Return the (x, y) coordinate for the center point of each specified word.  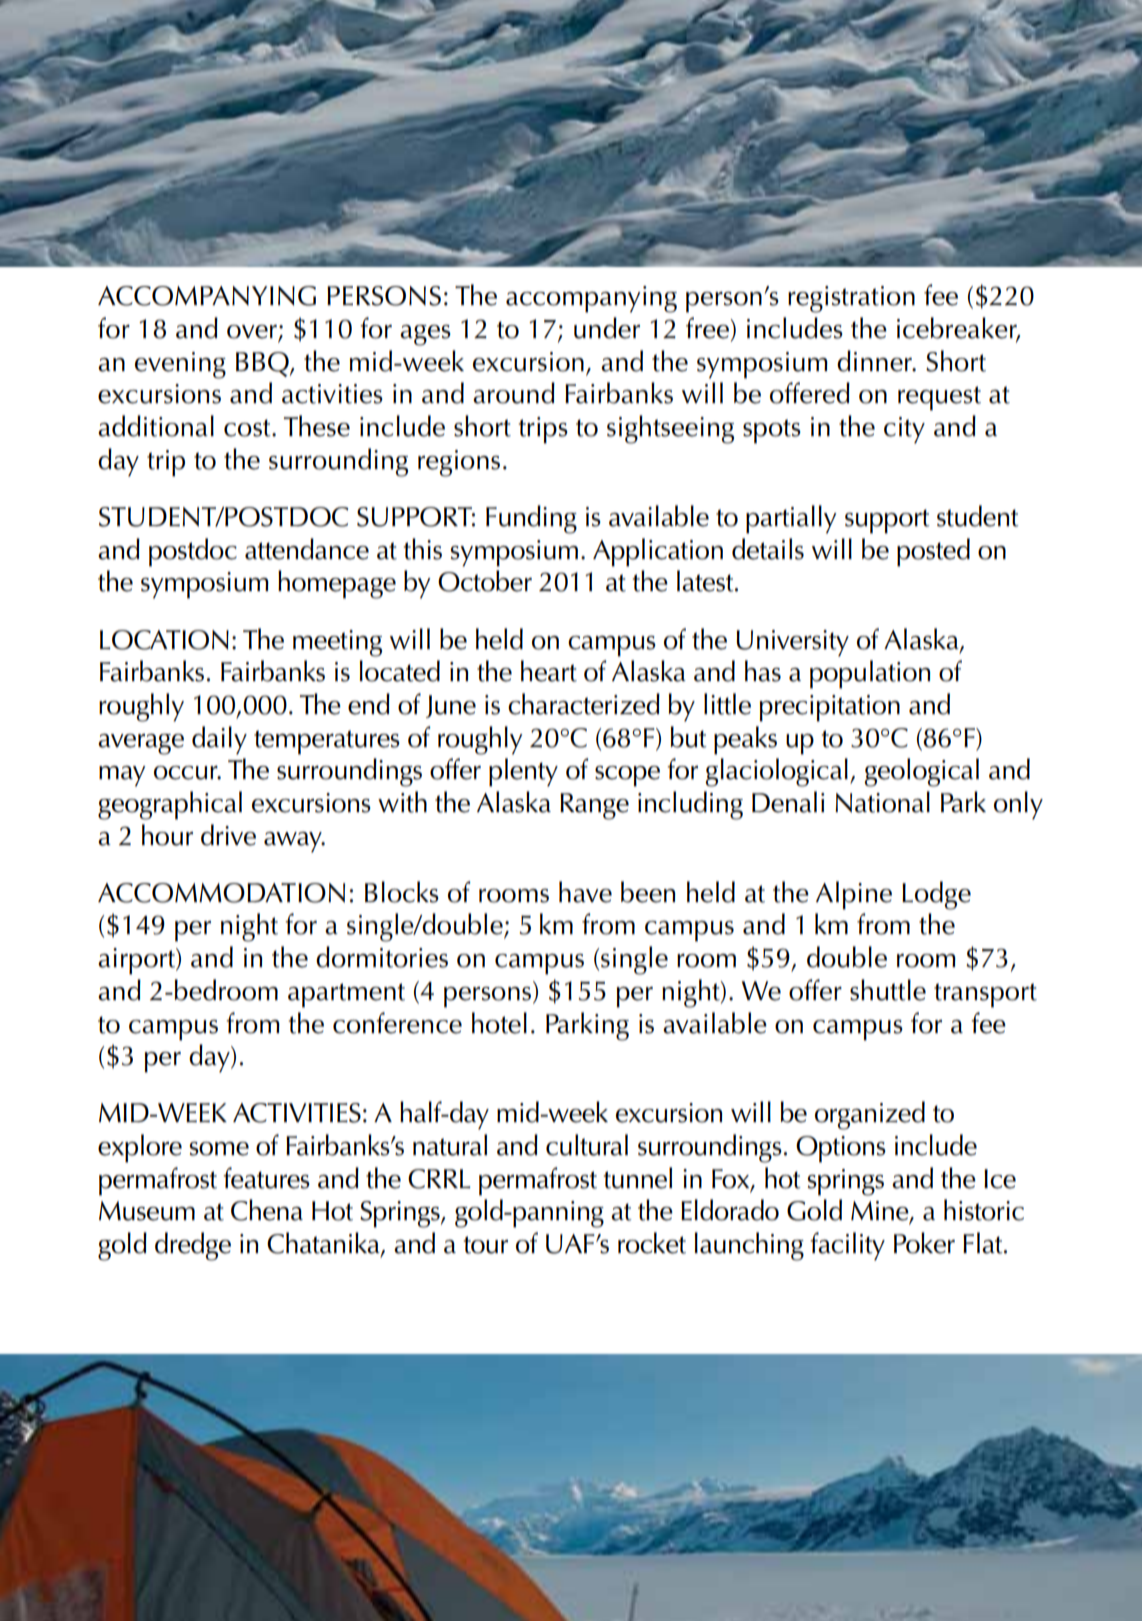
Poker (924, 1243)
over (253, 333)
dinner (875, 361)
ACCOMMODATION (221, 893)
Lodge (936, 895)
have (585, 892)
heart (549, 671)
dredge (193, 1246)
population (870, 674)
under (607, 328)
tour (486, 1245)
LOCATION (164, 640)
